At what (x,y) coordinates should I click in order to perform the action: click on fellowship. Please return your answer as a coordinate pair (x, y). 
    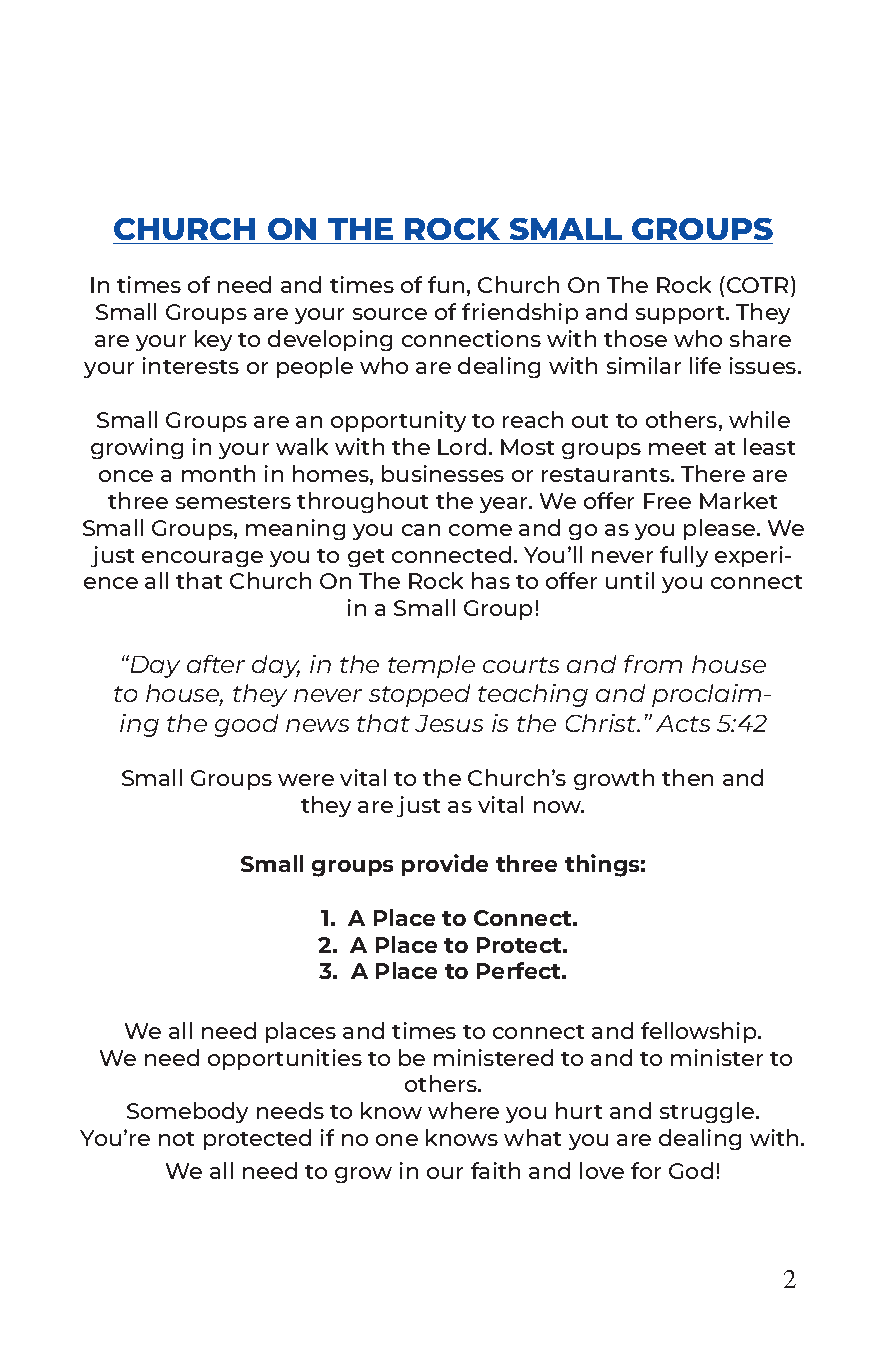
    Looking at the image, I should click on (700, 1032).
